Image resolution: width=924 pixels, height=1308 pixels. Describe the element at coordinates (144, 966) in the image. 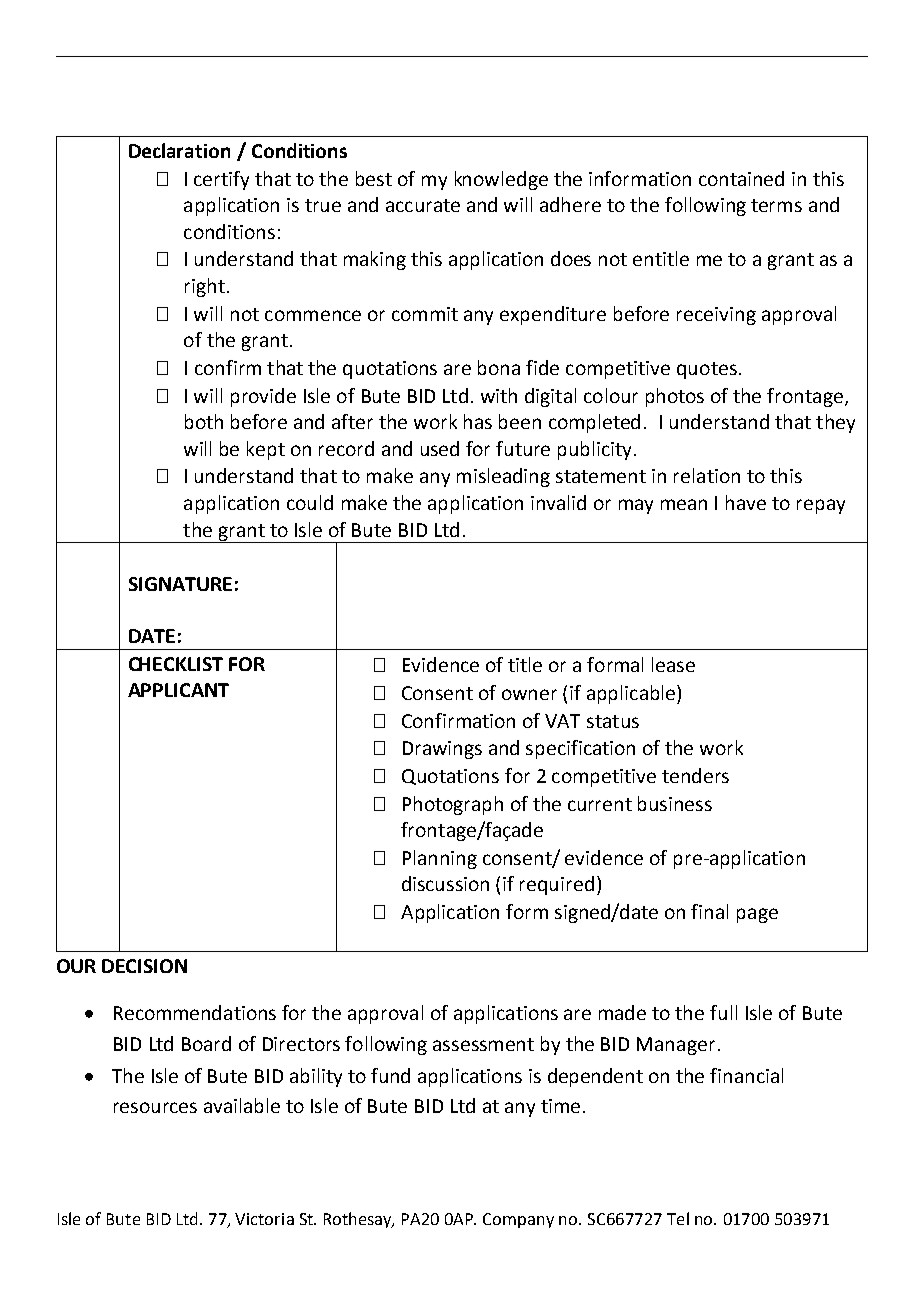

I see `DECISION` at that location.
